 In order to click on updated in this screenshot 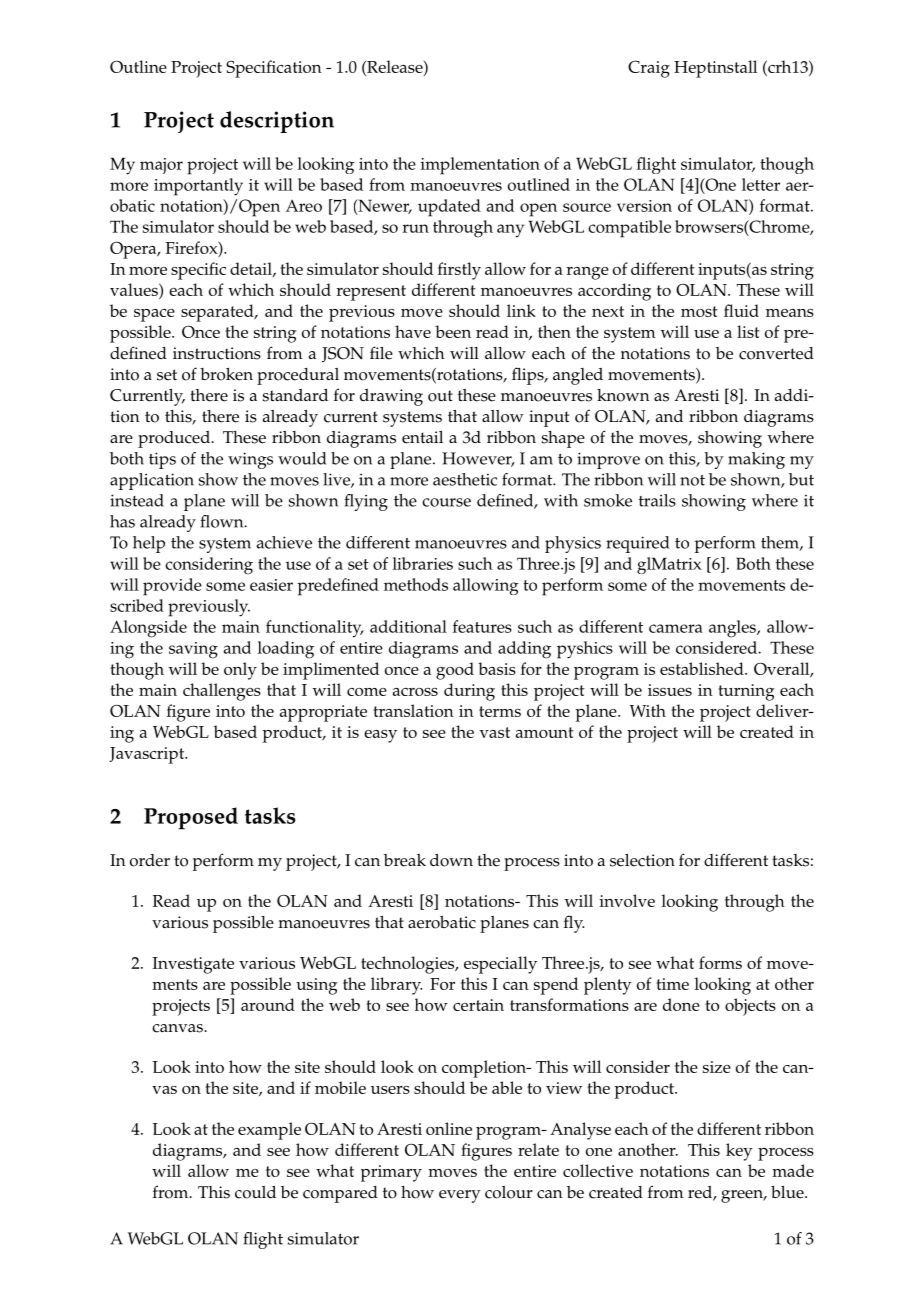, I will do `click(449, 208)`.
